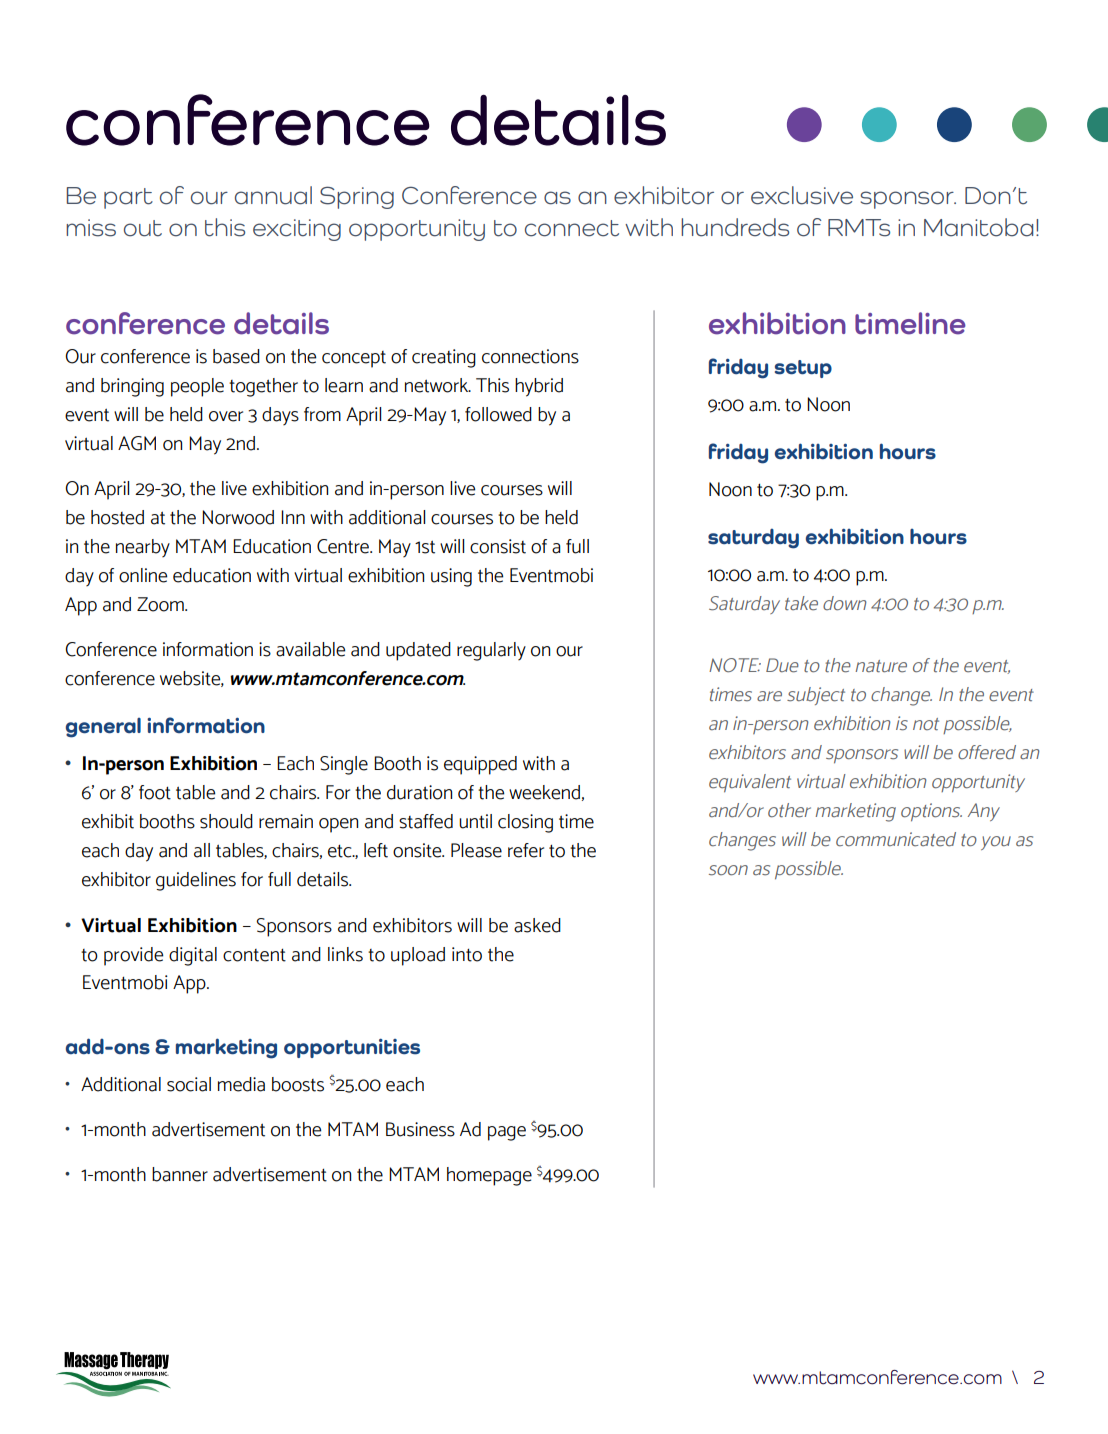 The image size is (1108, 1434). Describe the element at coordinates (189, 1084) in the page. I see `social` at that location.
